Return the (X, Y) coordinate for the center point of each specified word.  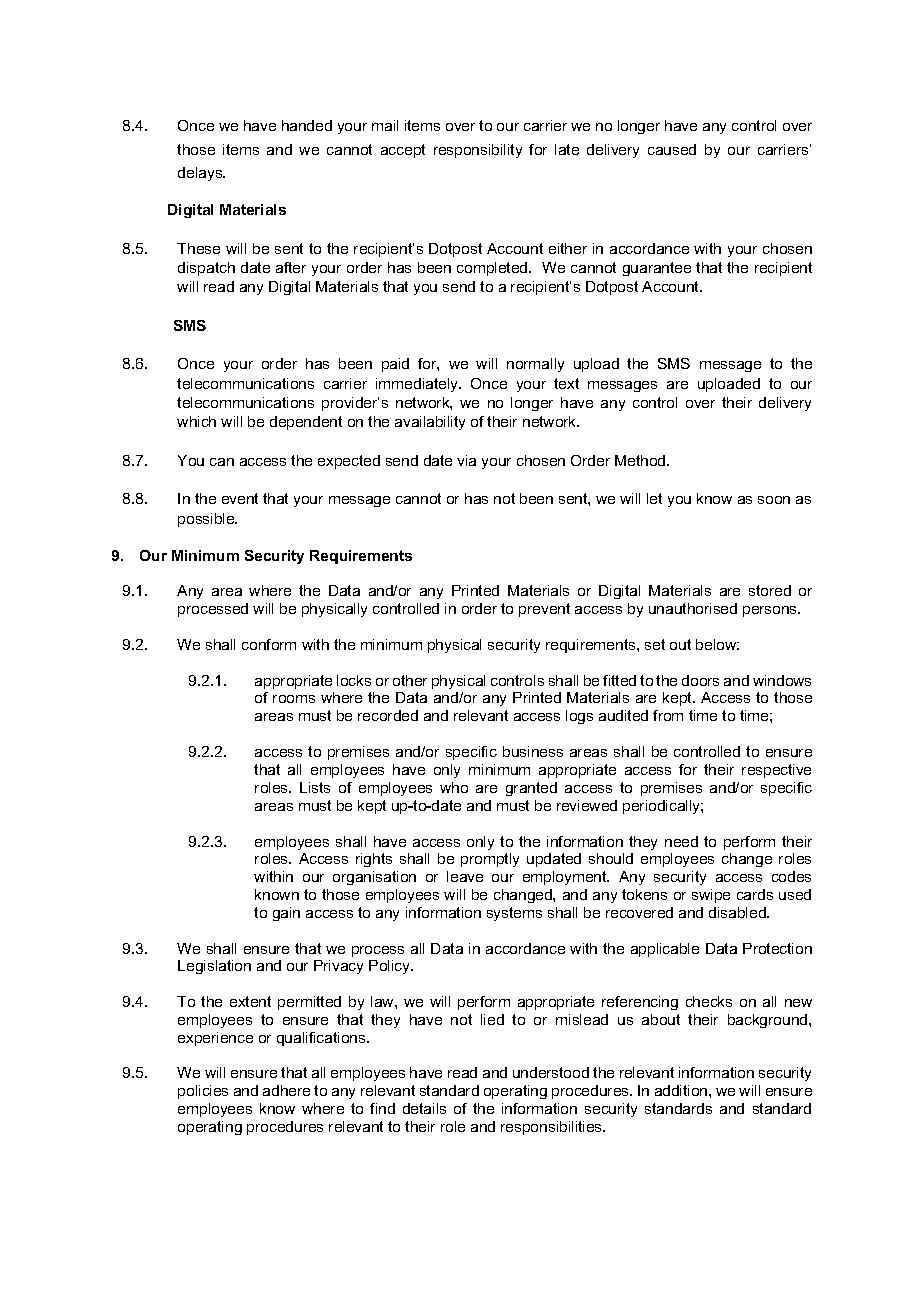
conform (269, 644)
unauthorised (693, 608)
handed (307, 125)
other (410, 680)
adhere (286, 1090)
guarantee (657, 269)
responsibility (478, 151)
